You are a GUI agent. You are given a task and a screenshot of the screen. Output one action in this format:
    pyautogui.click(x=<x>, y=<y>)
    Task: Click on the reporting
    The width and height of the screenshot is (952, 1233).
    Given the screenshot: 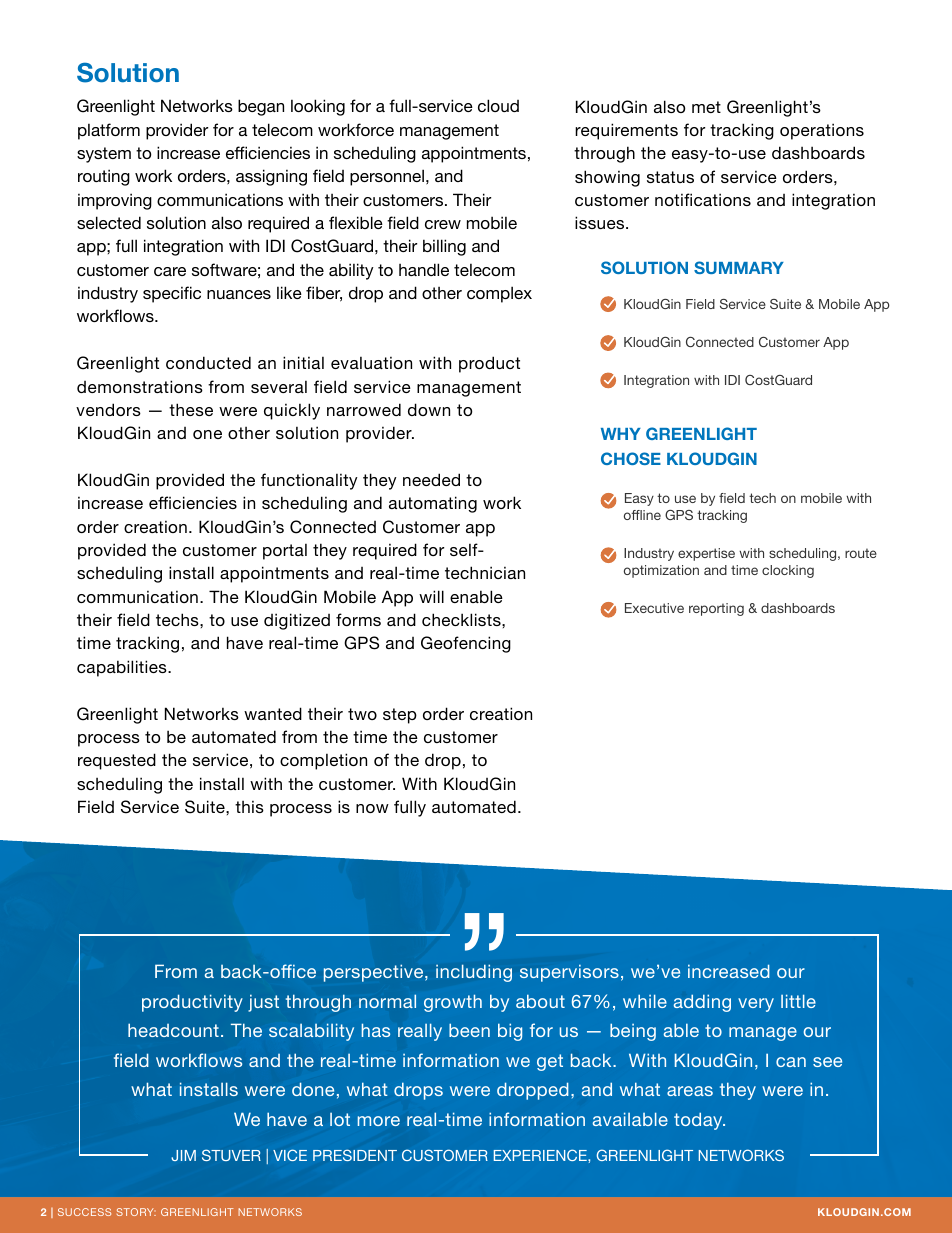 What is the action you would take?
    pyautogui.click(x=716, y=609)
